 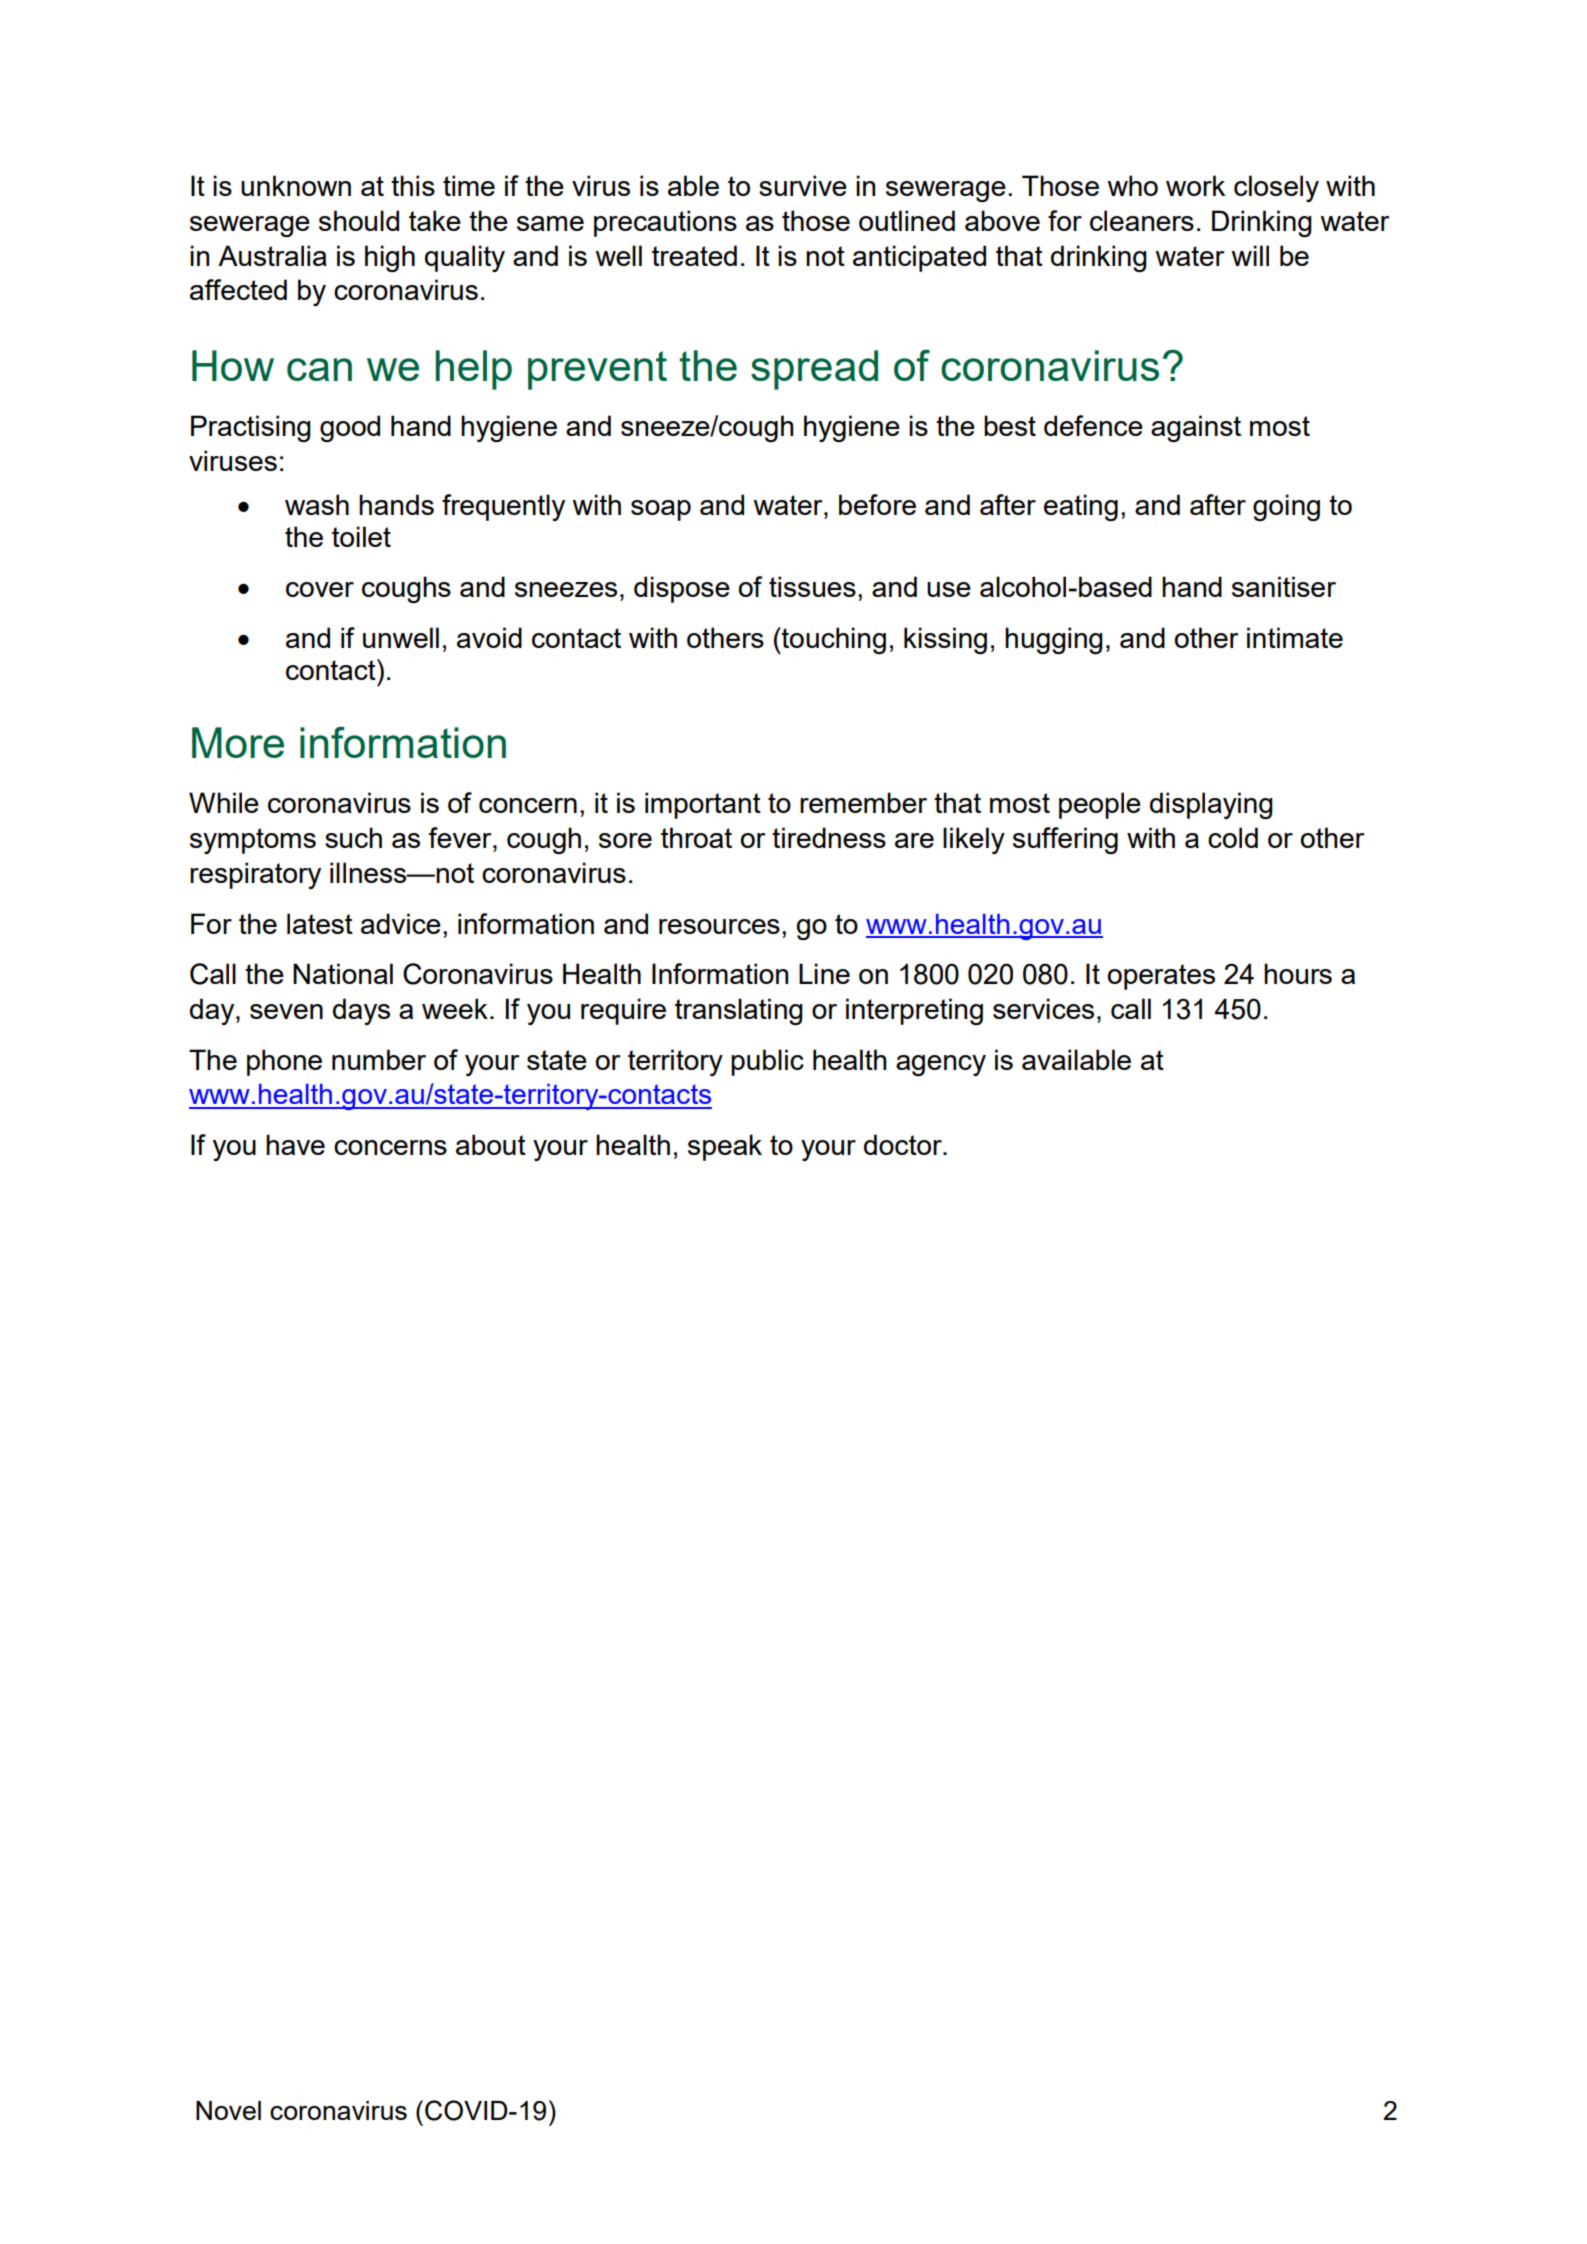 What do you see at coordinates (228, 2110) in the document?
I see `Novel` at bounding box center [228, 2110].
